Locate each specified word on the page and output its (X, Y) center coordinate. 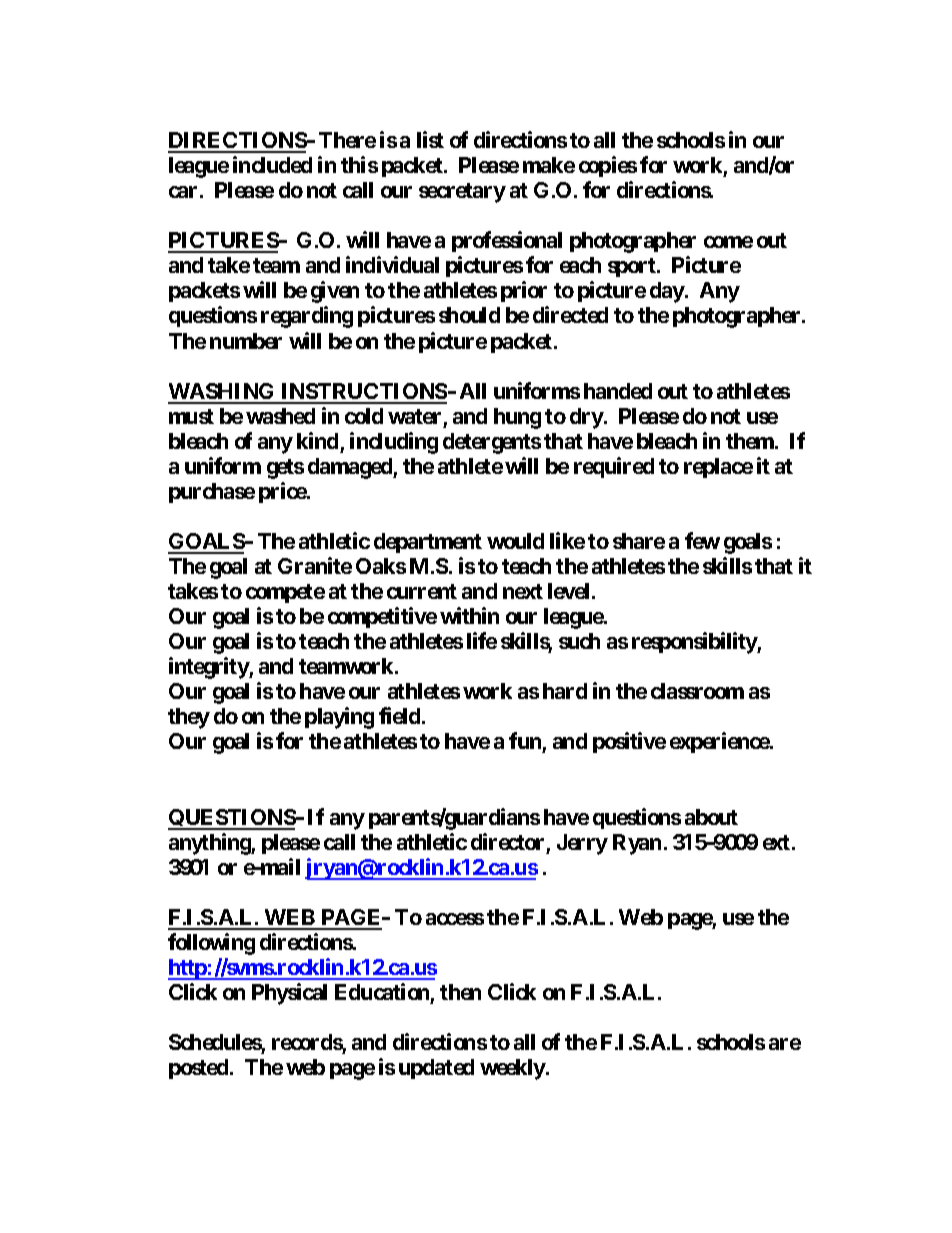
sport (633, 267)
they (189, 718)
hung (517, 418)
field (399, 715)
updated (436, 1069)
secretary (462, 193)
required (614, 467)
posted (200, 1069)
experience (720, 742)
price (283, 492)
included (272, 164)
